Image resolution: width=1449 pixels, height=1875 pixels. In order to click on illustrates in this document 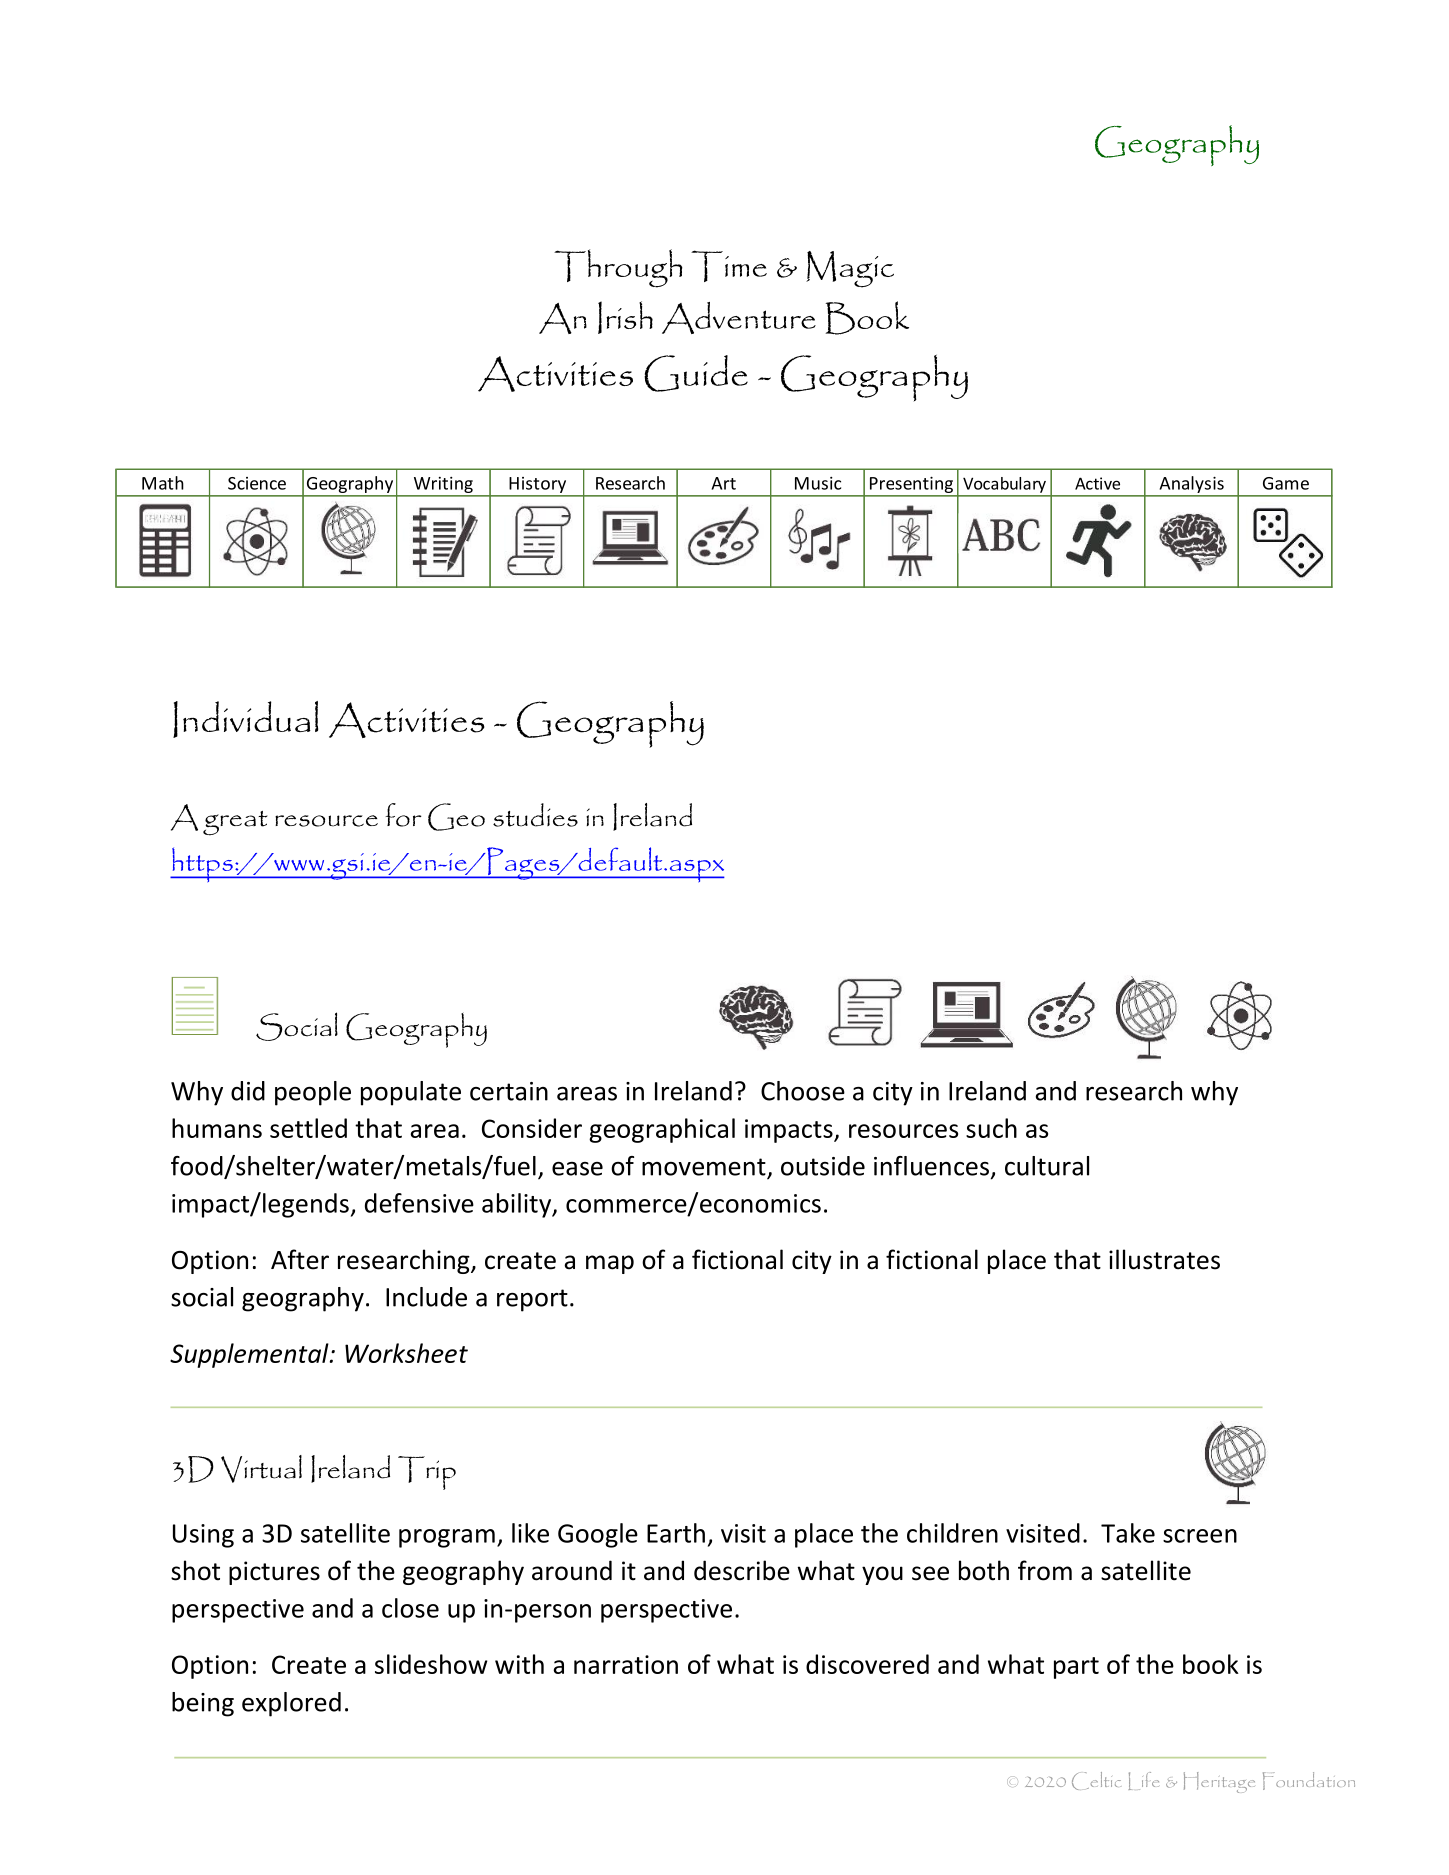, I will do `click(1164, 1259)`.
